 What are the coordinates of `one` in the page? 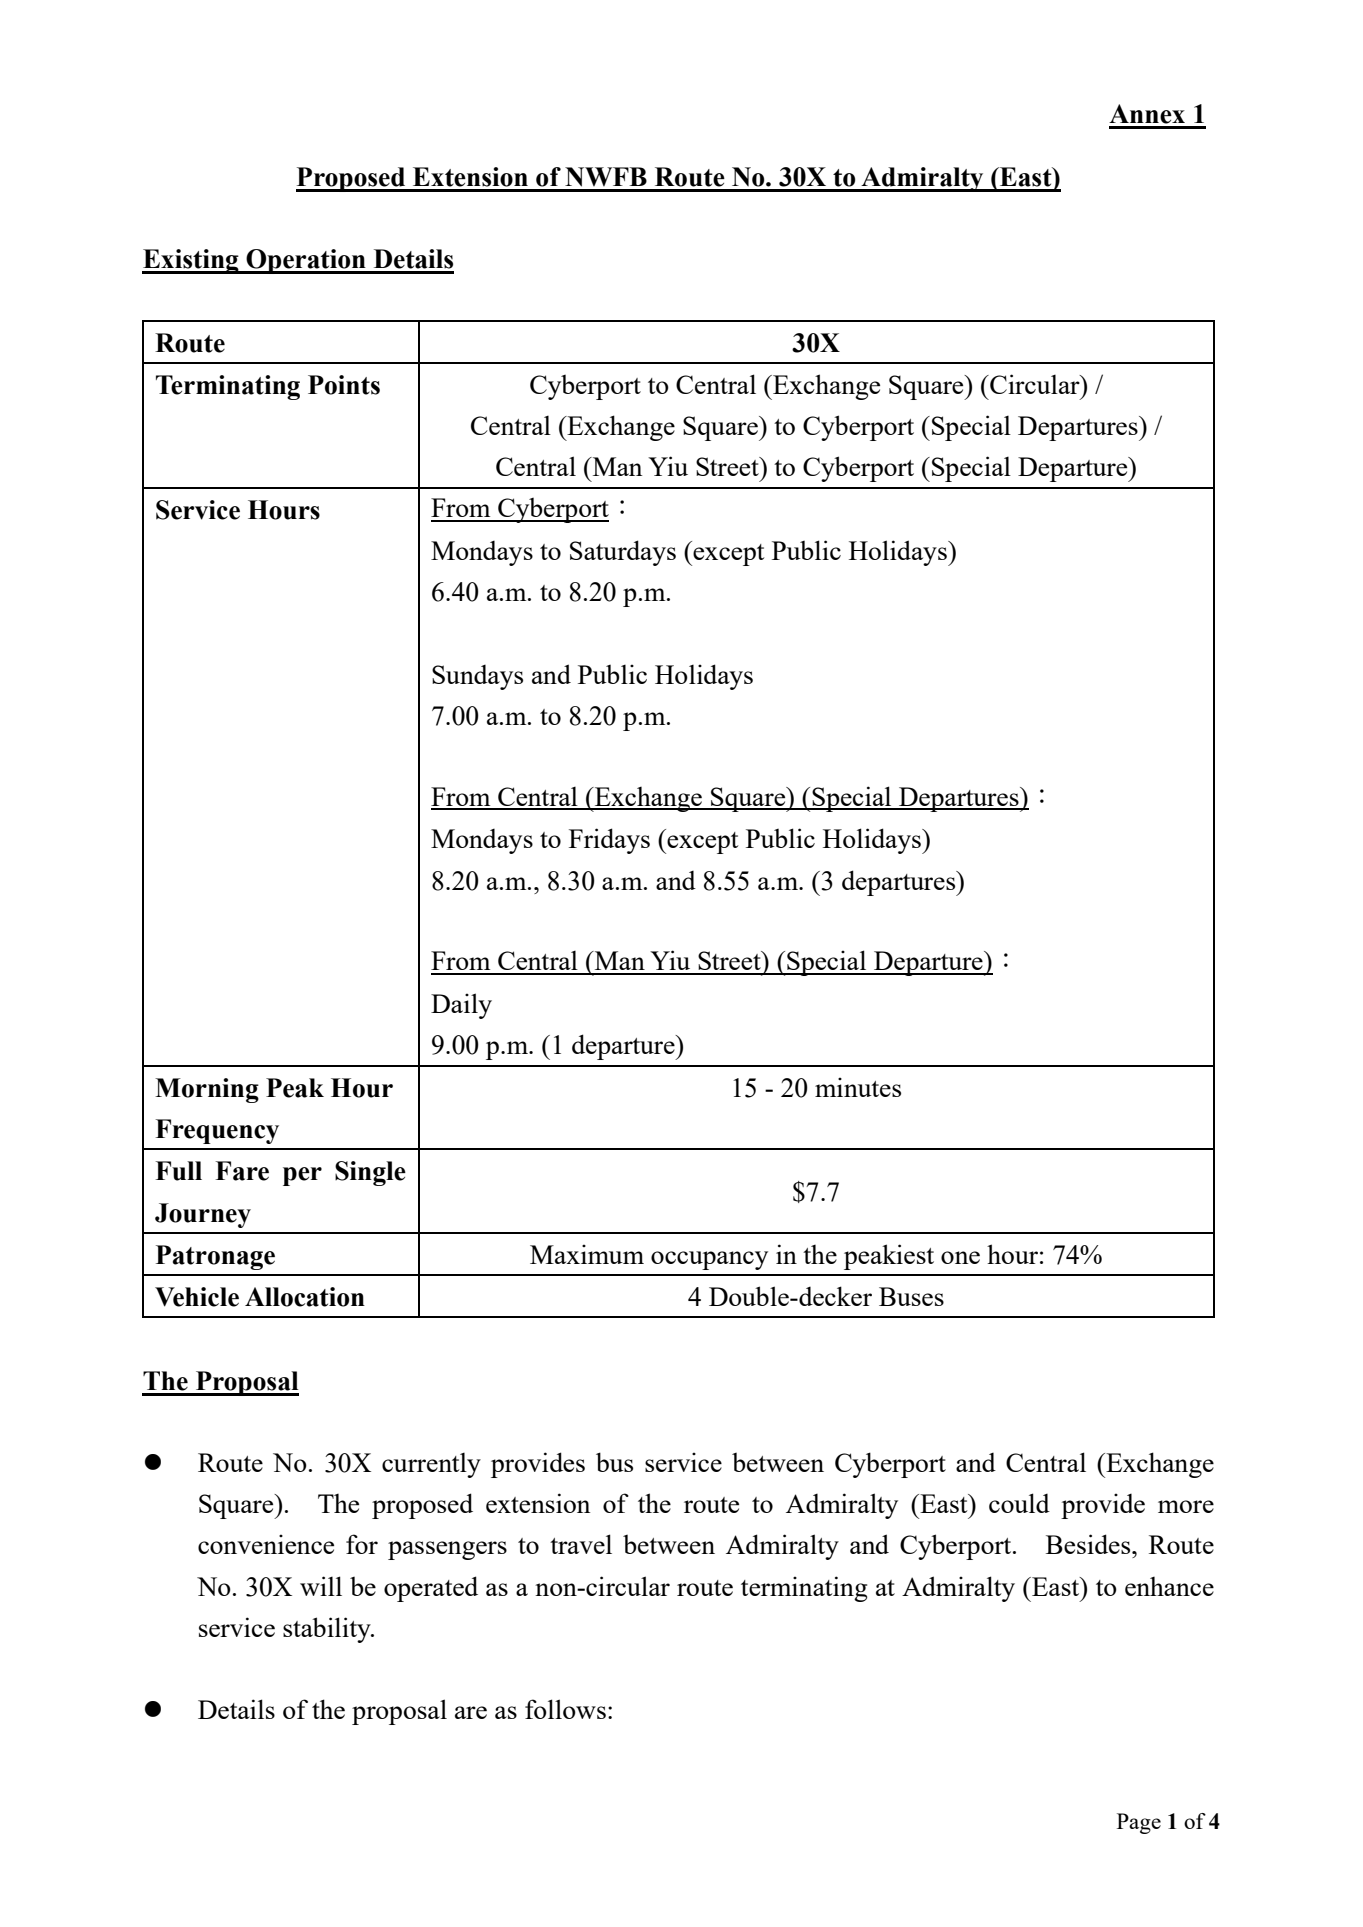 It's located at (960, 1257).
